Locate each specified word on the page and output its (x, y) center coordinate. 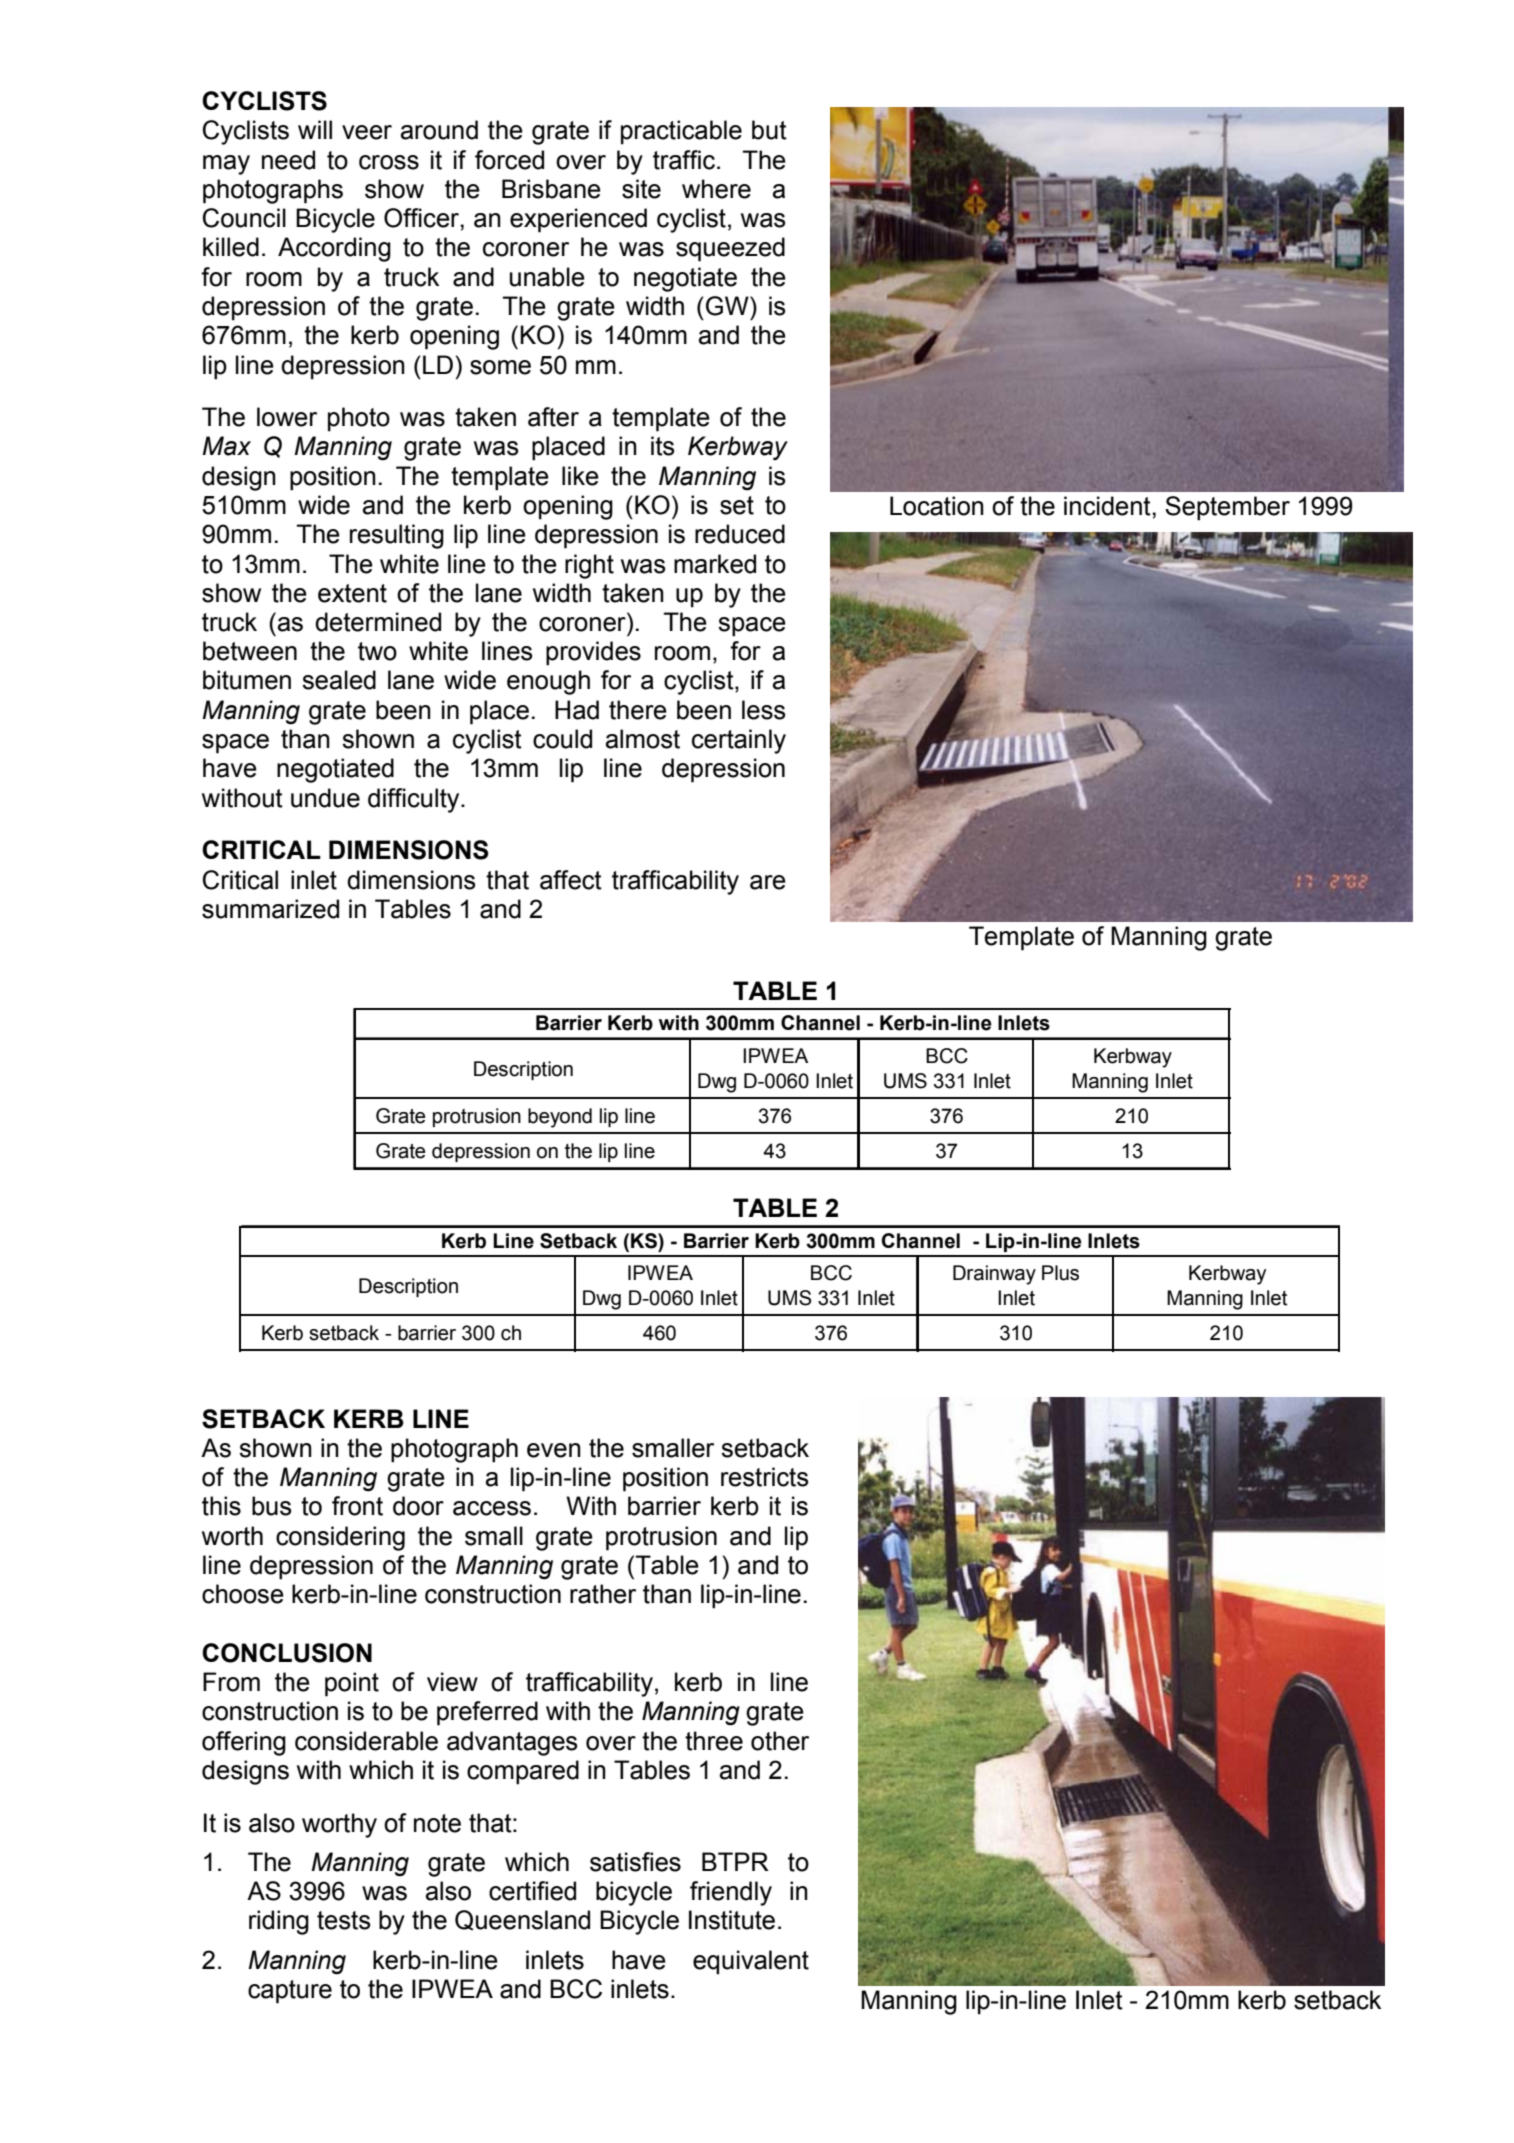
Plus (1060, 1273)
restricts (764, 1477)
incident (1108, 506)
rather (603, 1594)
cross (389, 162)
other (780, 1741)
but (769, 130)
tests (343, 1920)
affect (571, 880)
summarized (270, 909)
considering (340, 1538)
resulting (397, 536)
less (763, 710)
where (716, 189)
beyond (560, 1118)
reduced (740, 534)
